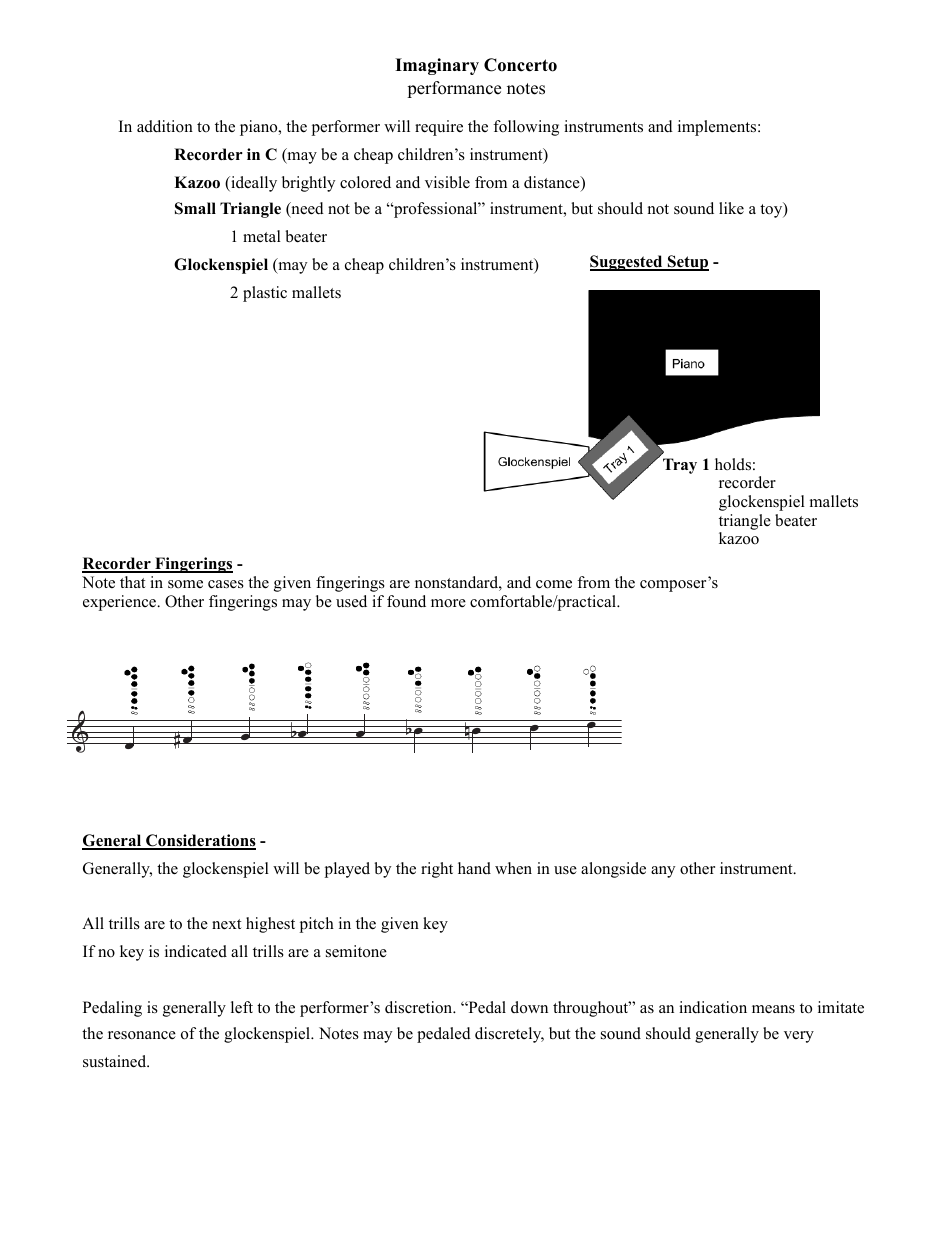 This screenshot has height=1233, width=952. I want to click on like, so click(731, 208).
